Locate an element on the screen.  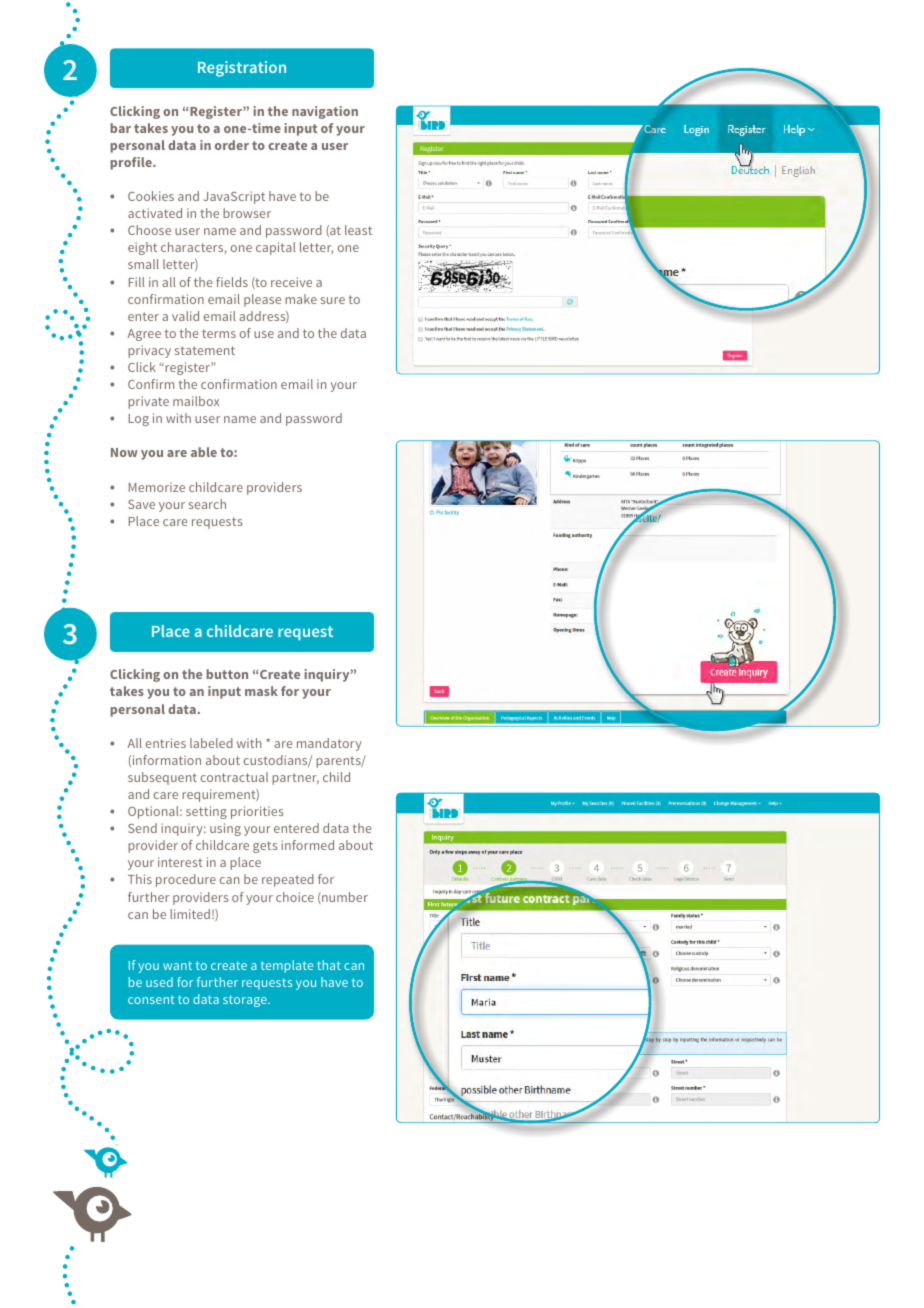
mask is located at coordinates (261, 691).
